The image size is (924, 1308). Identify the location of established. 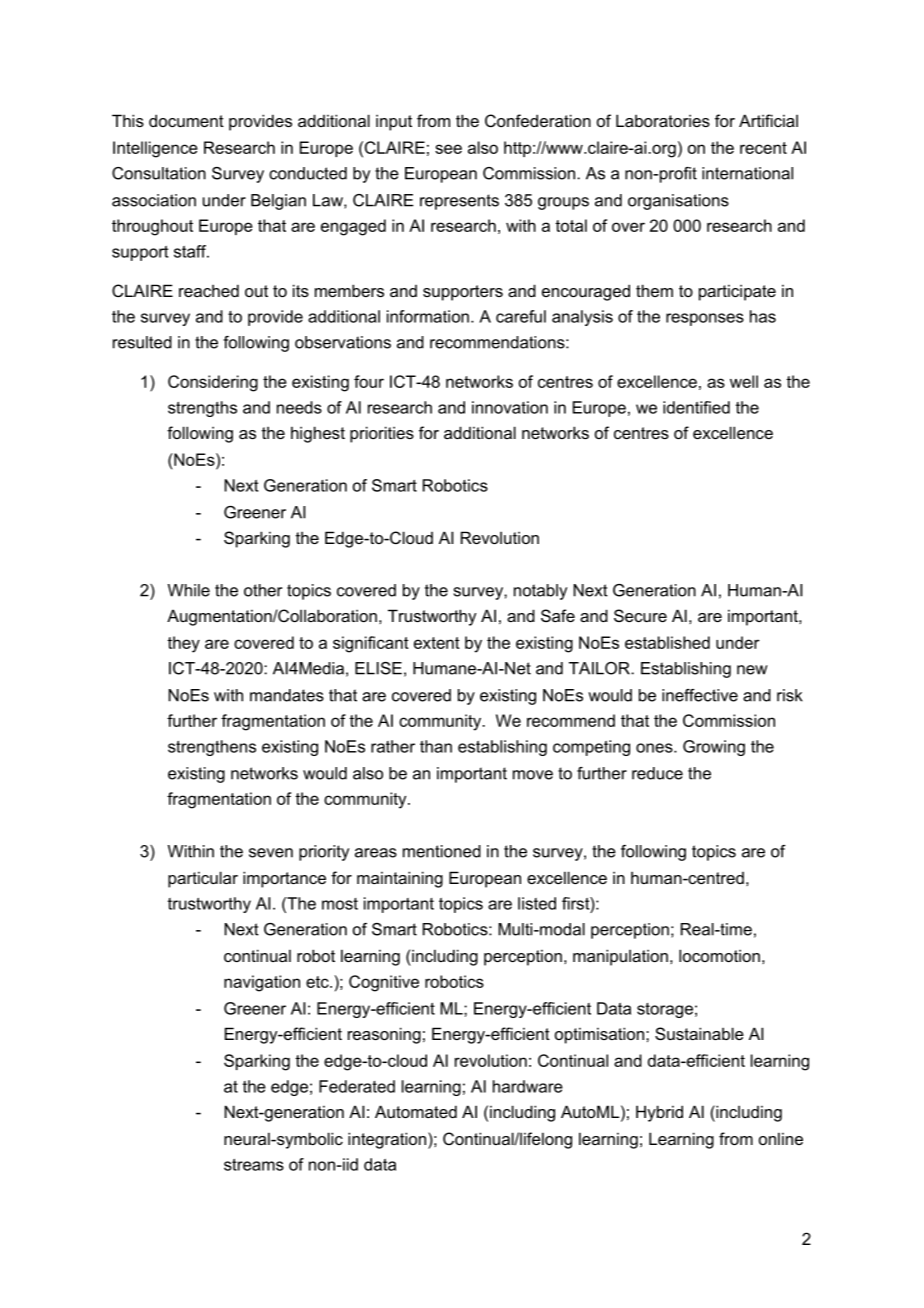
(667, 642).
